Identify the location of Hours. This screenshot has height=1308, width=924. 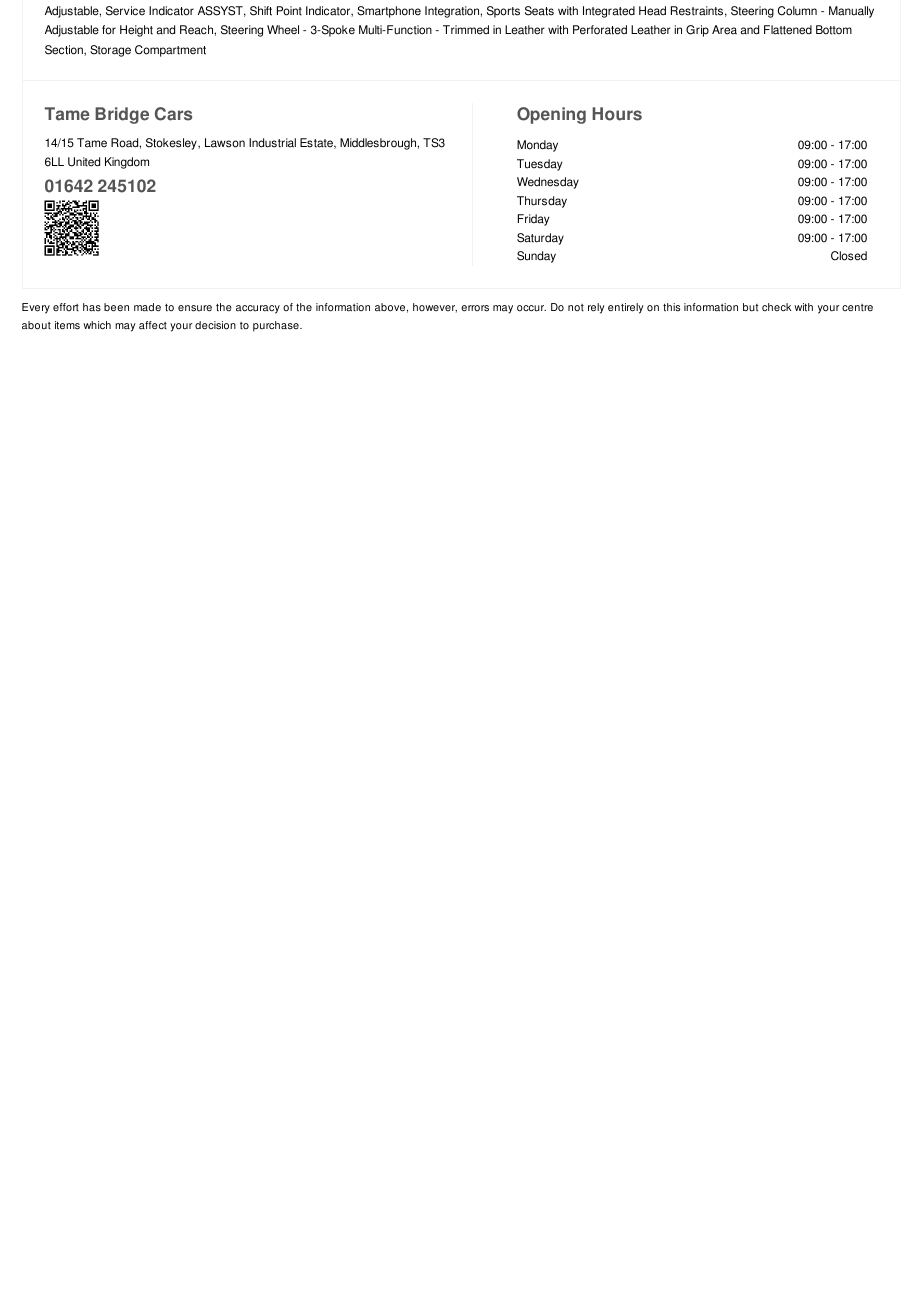
(617, 114).
